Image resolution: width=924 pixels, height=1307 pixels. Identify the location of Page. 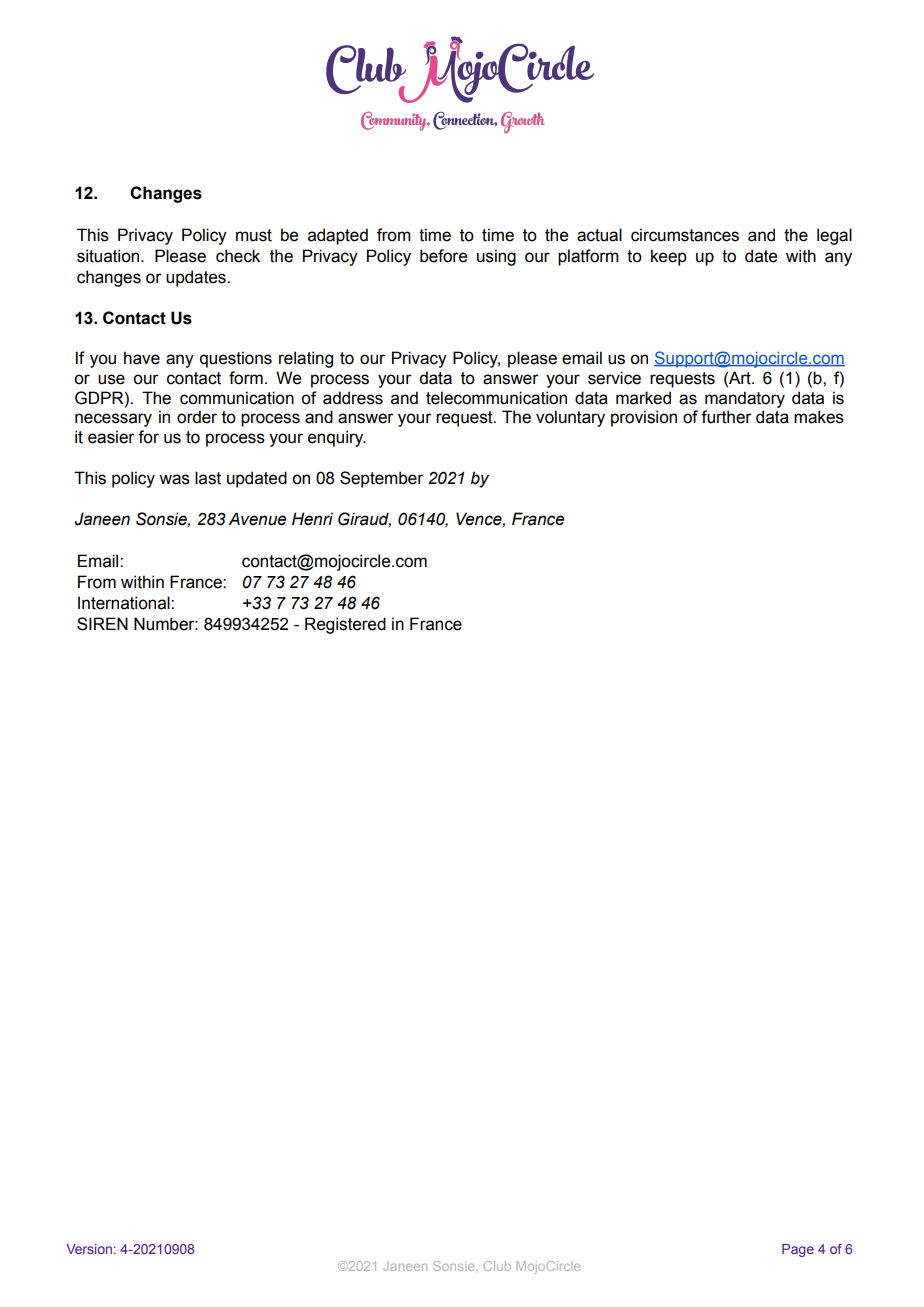
(798, 1250).
